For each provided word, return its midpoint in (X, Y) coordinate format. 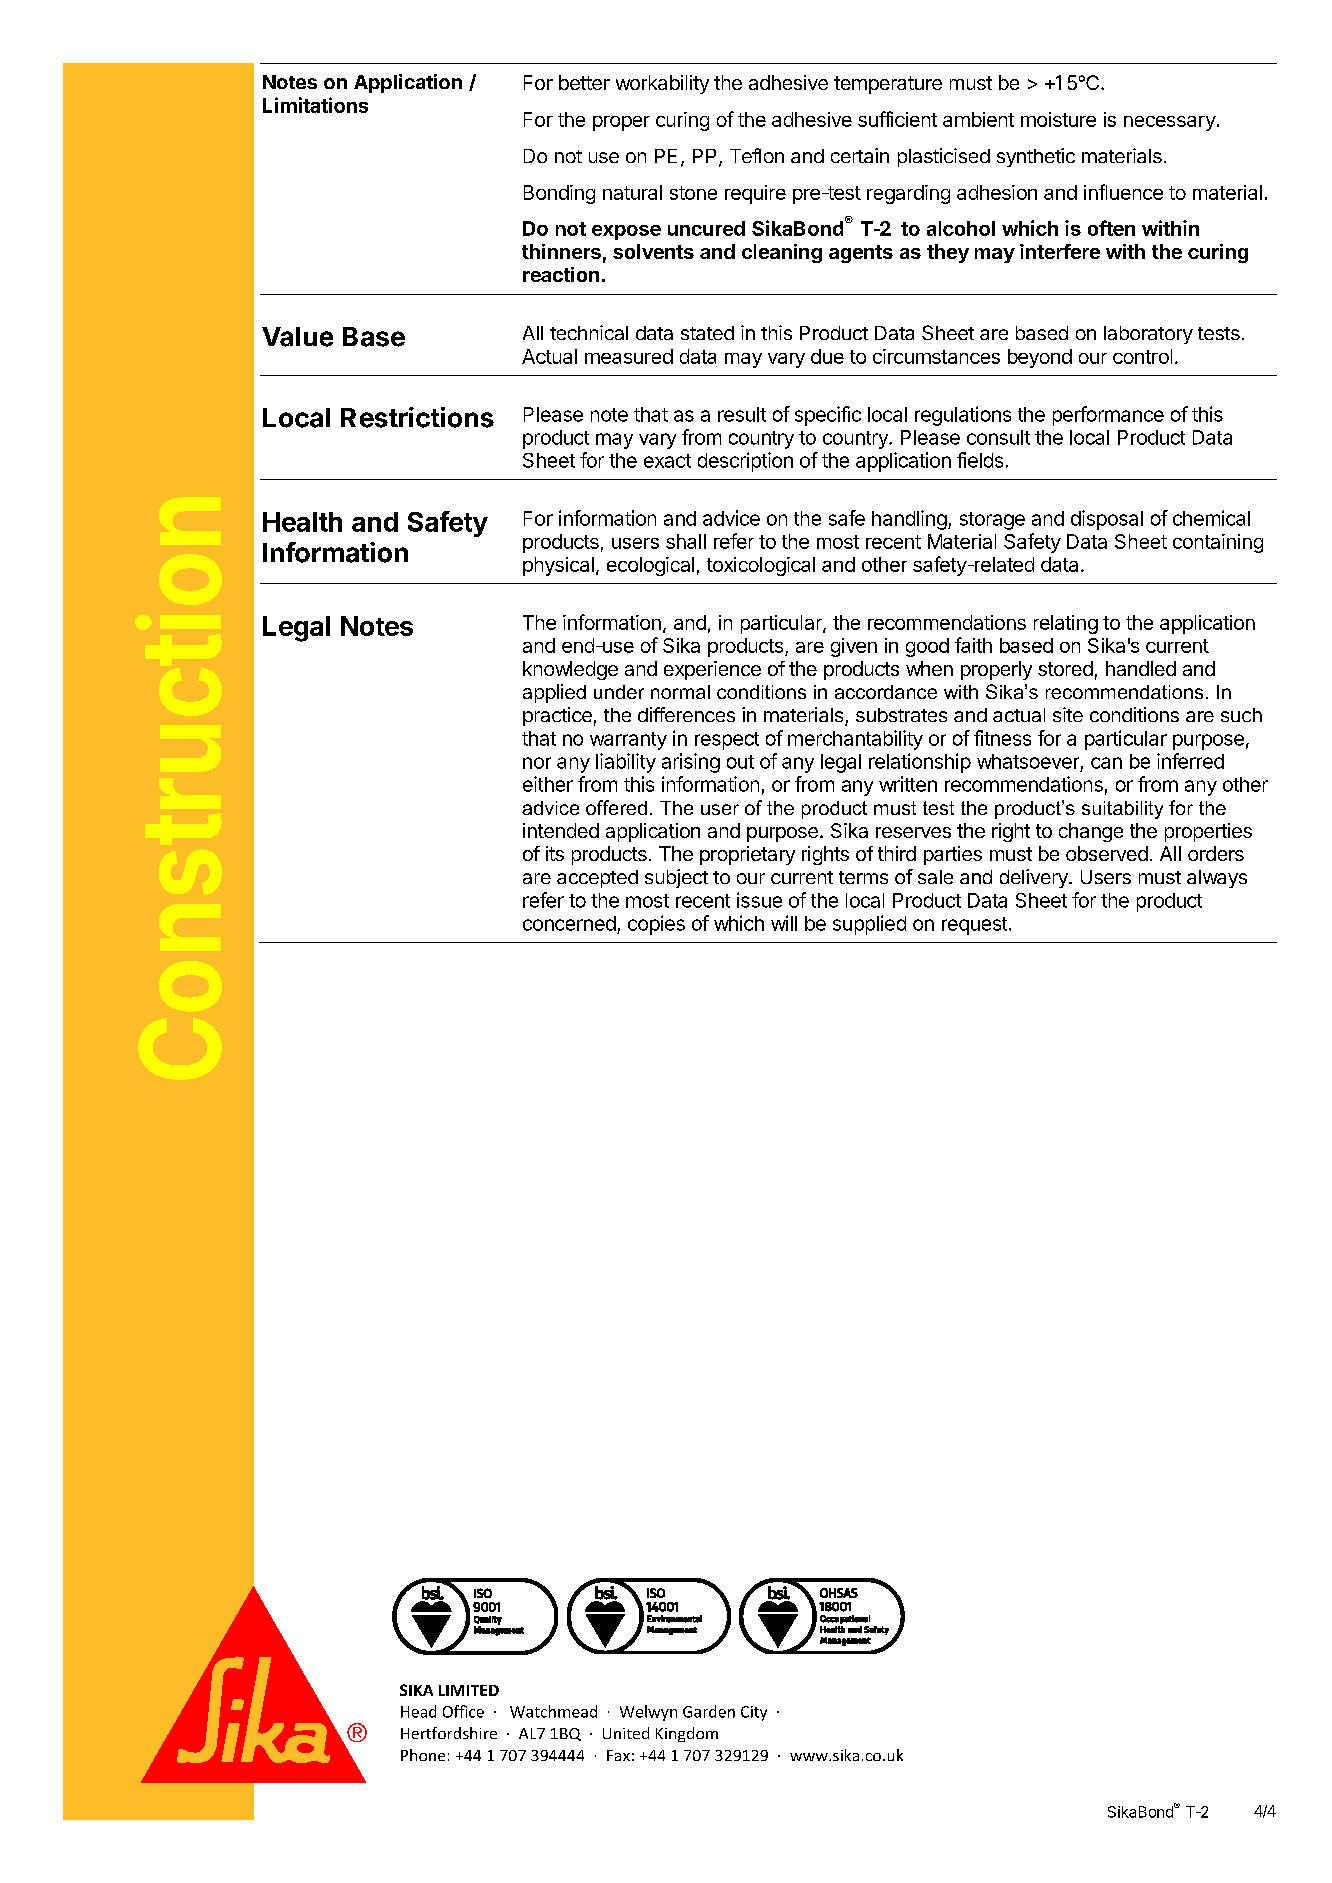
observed (1107, 853)
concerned (569, 923)
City (754, 1713)
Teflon (757, 155)
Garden (709, 1711)
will (784, 923)
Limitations (315, 105)
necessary (1170, 123)
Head (418, 1711)
